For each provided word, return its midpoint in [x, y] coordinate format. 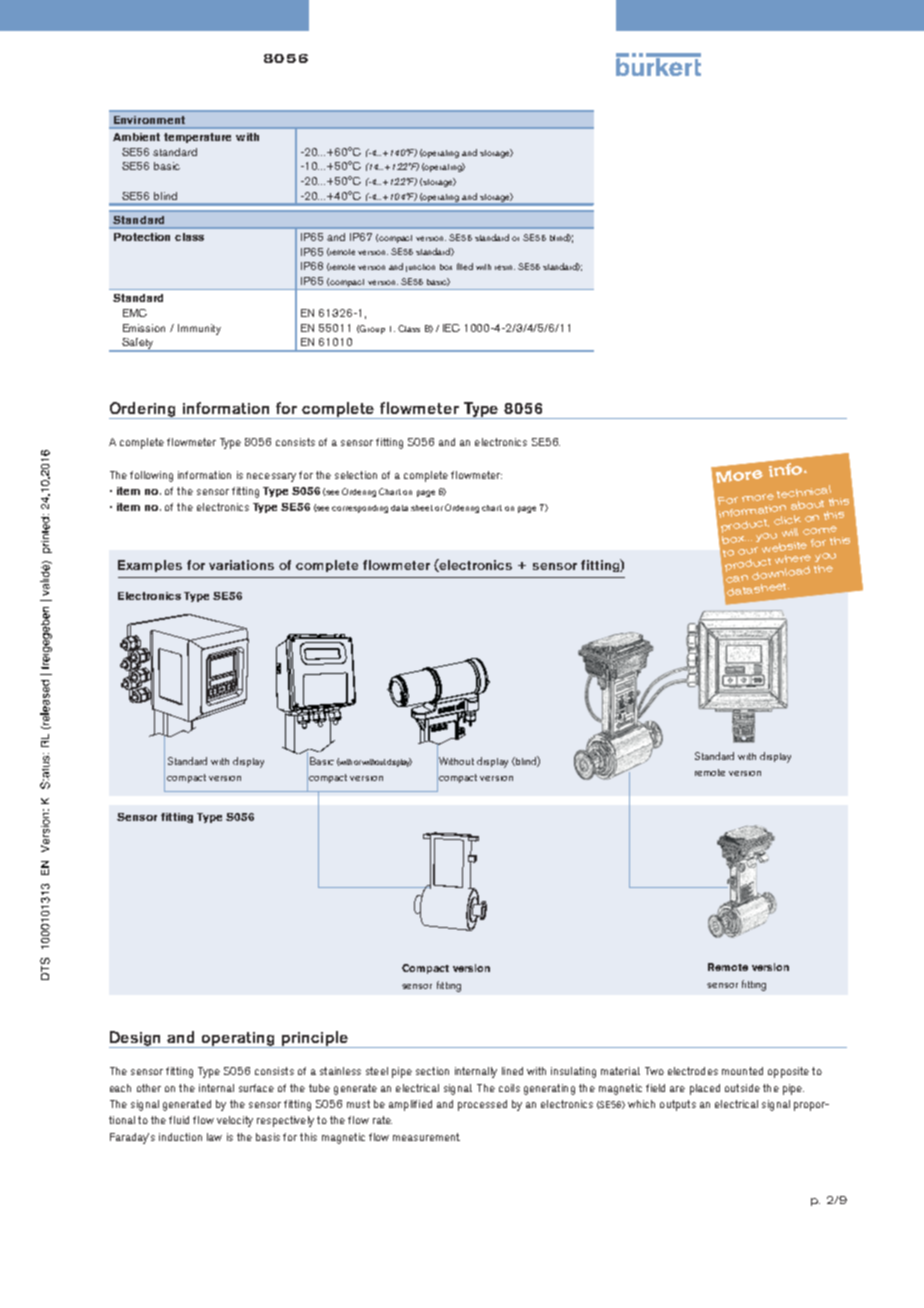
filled [465, 266]
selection [356, 475]
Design [136, 1039]
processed [482, 1105]
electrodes [693, 1071]
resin [505, 267]
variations [241, 565]
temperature [197, 138]
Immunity [199, 329]
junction [420, 268]
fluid [179, 1120]
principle [315, 1039]
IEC [451, 328]
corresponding [360, 509]
